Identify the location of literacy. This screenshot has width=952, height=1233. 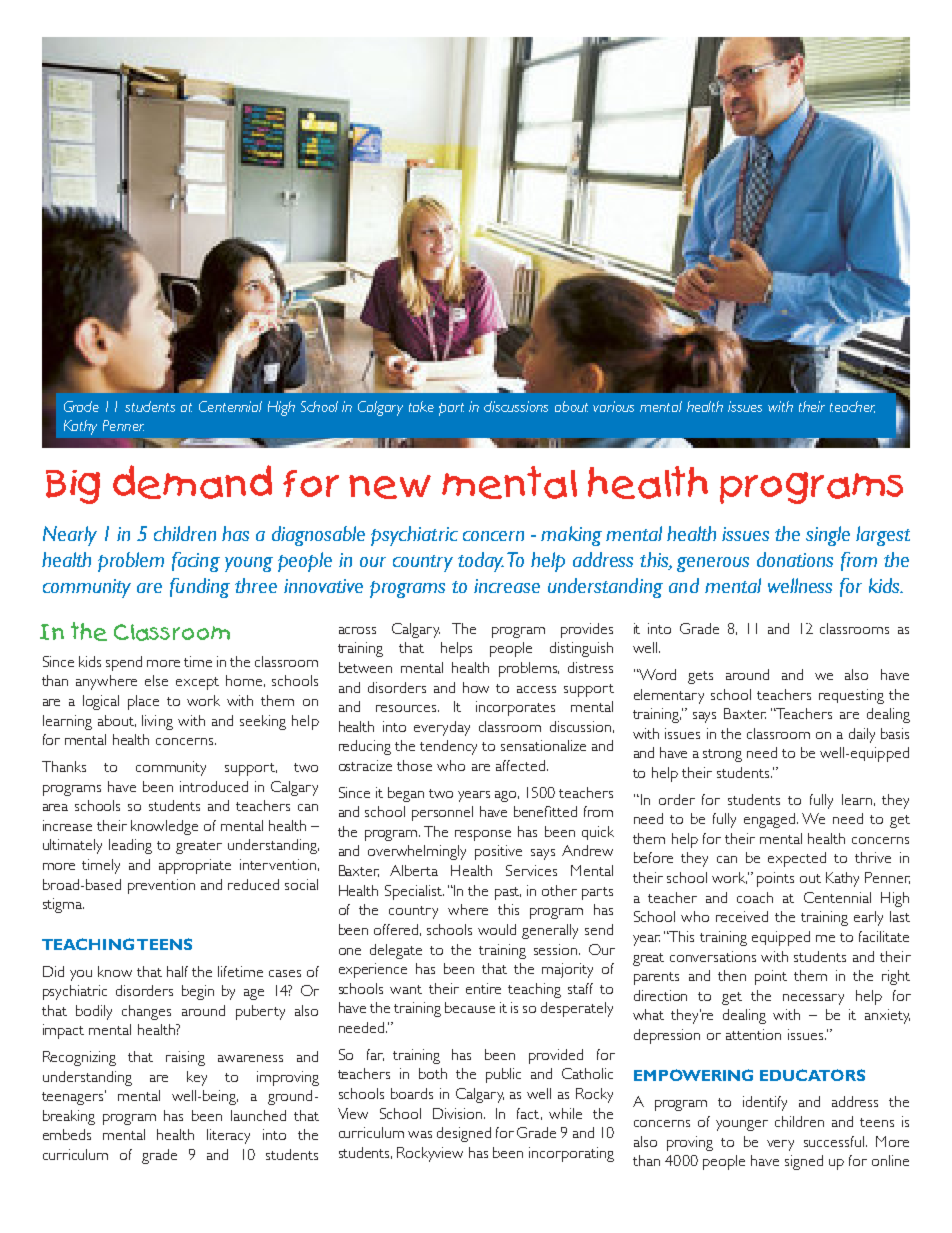
(228, 1136).
